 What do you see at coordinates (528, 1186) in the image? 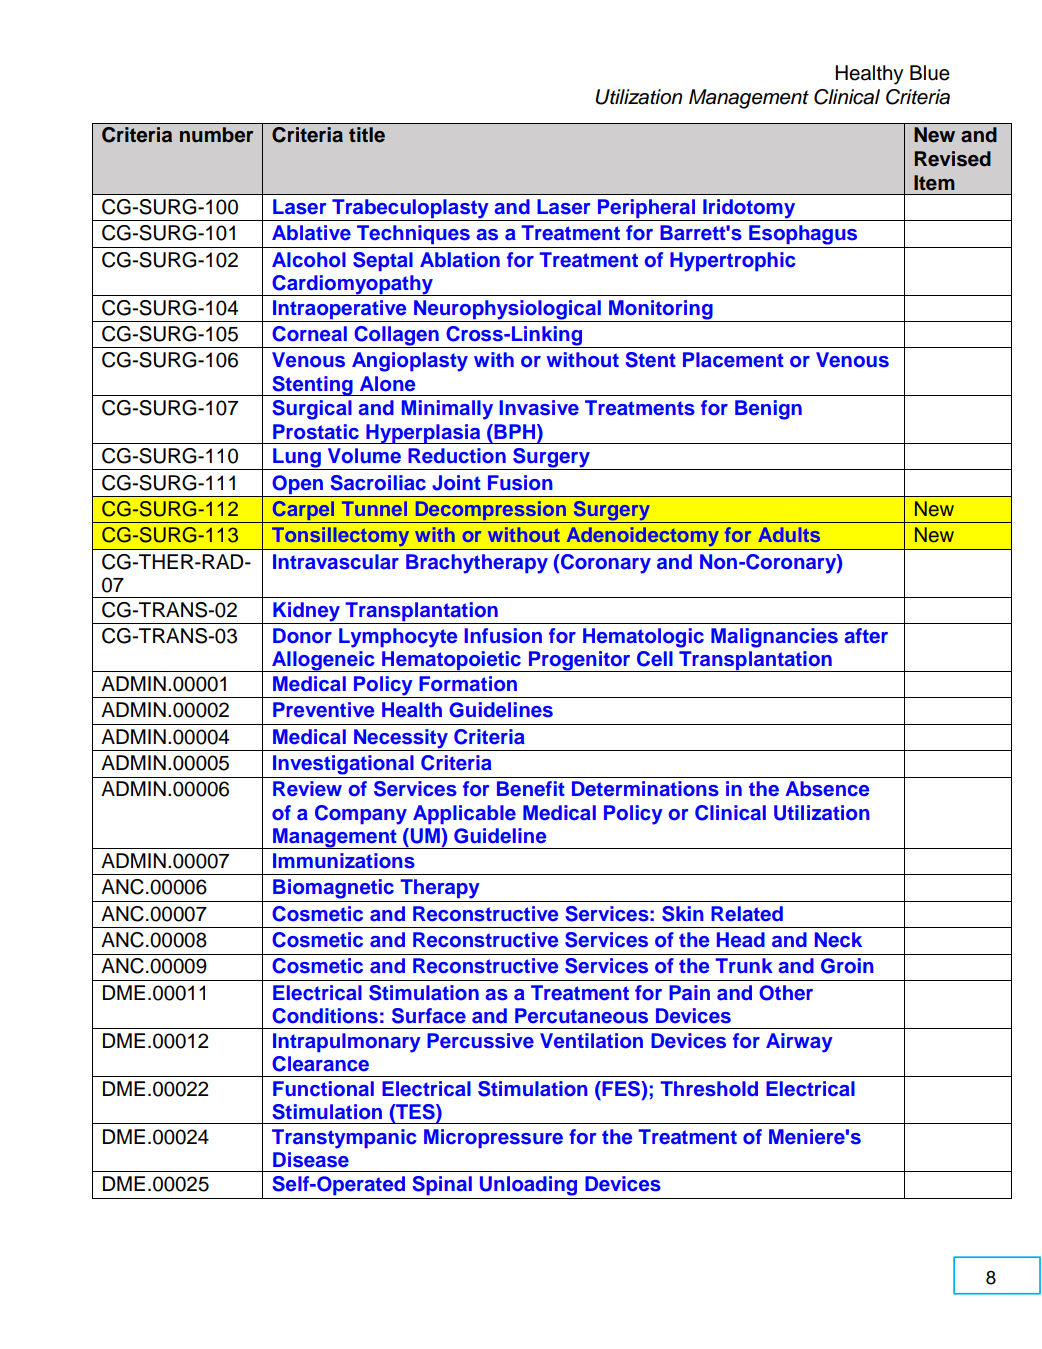
I see `Unloading` at bounding box center [528, 1186].
